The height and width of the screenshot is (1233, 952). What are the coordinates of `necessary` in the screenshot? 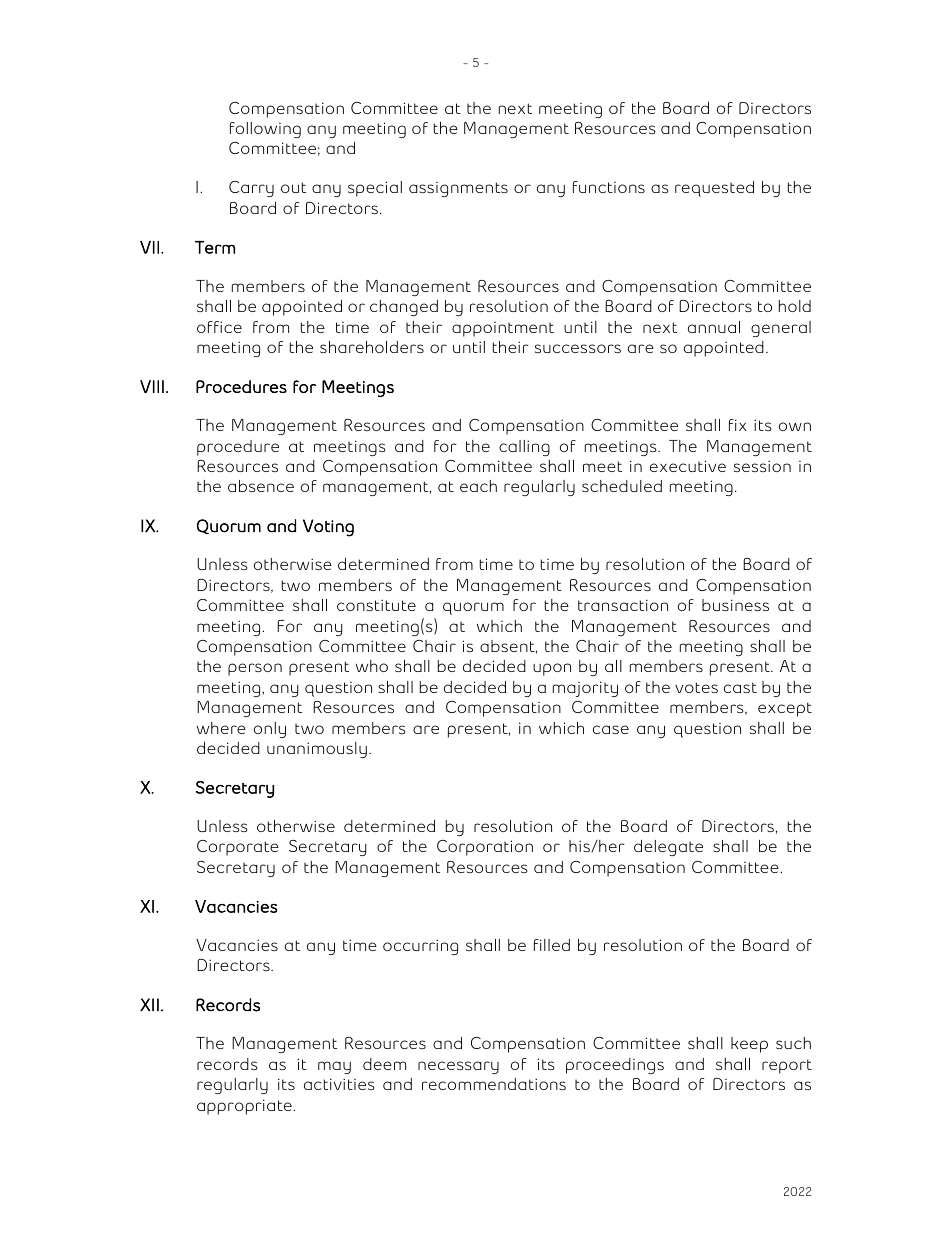 It's located at (458, 1067).
